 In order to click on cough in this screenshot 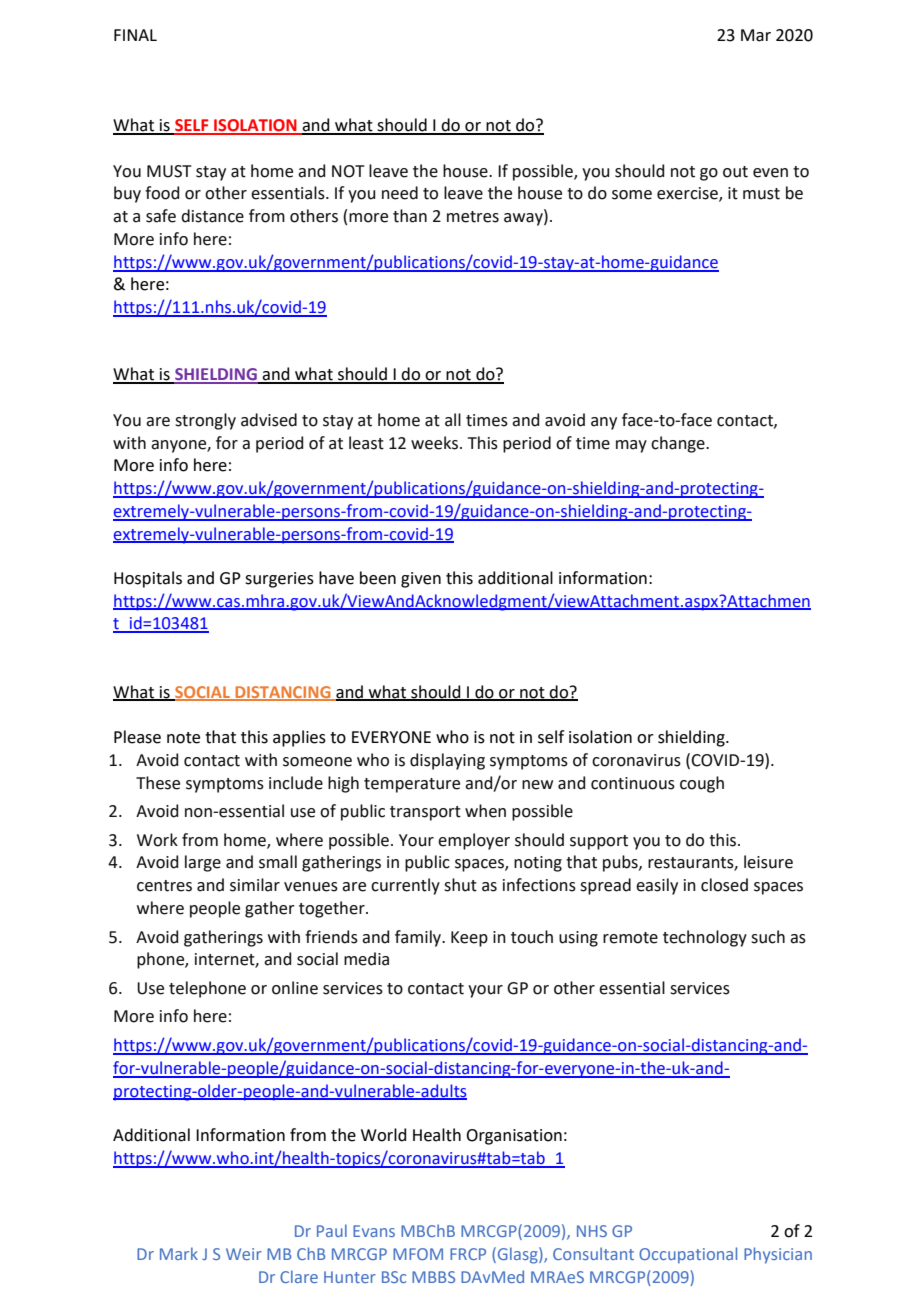, I will do `click(702, 784)`.
